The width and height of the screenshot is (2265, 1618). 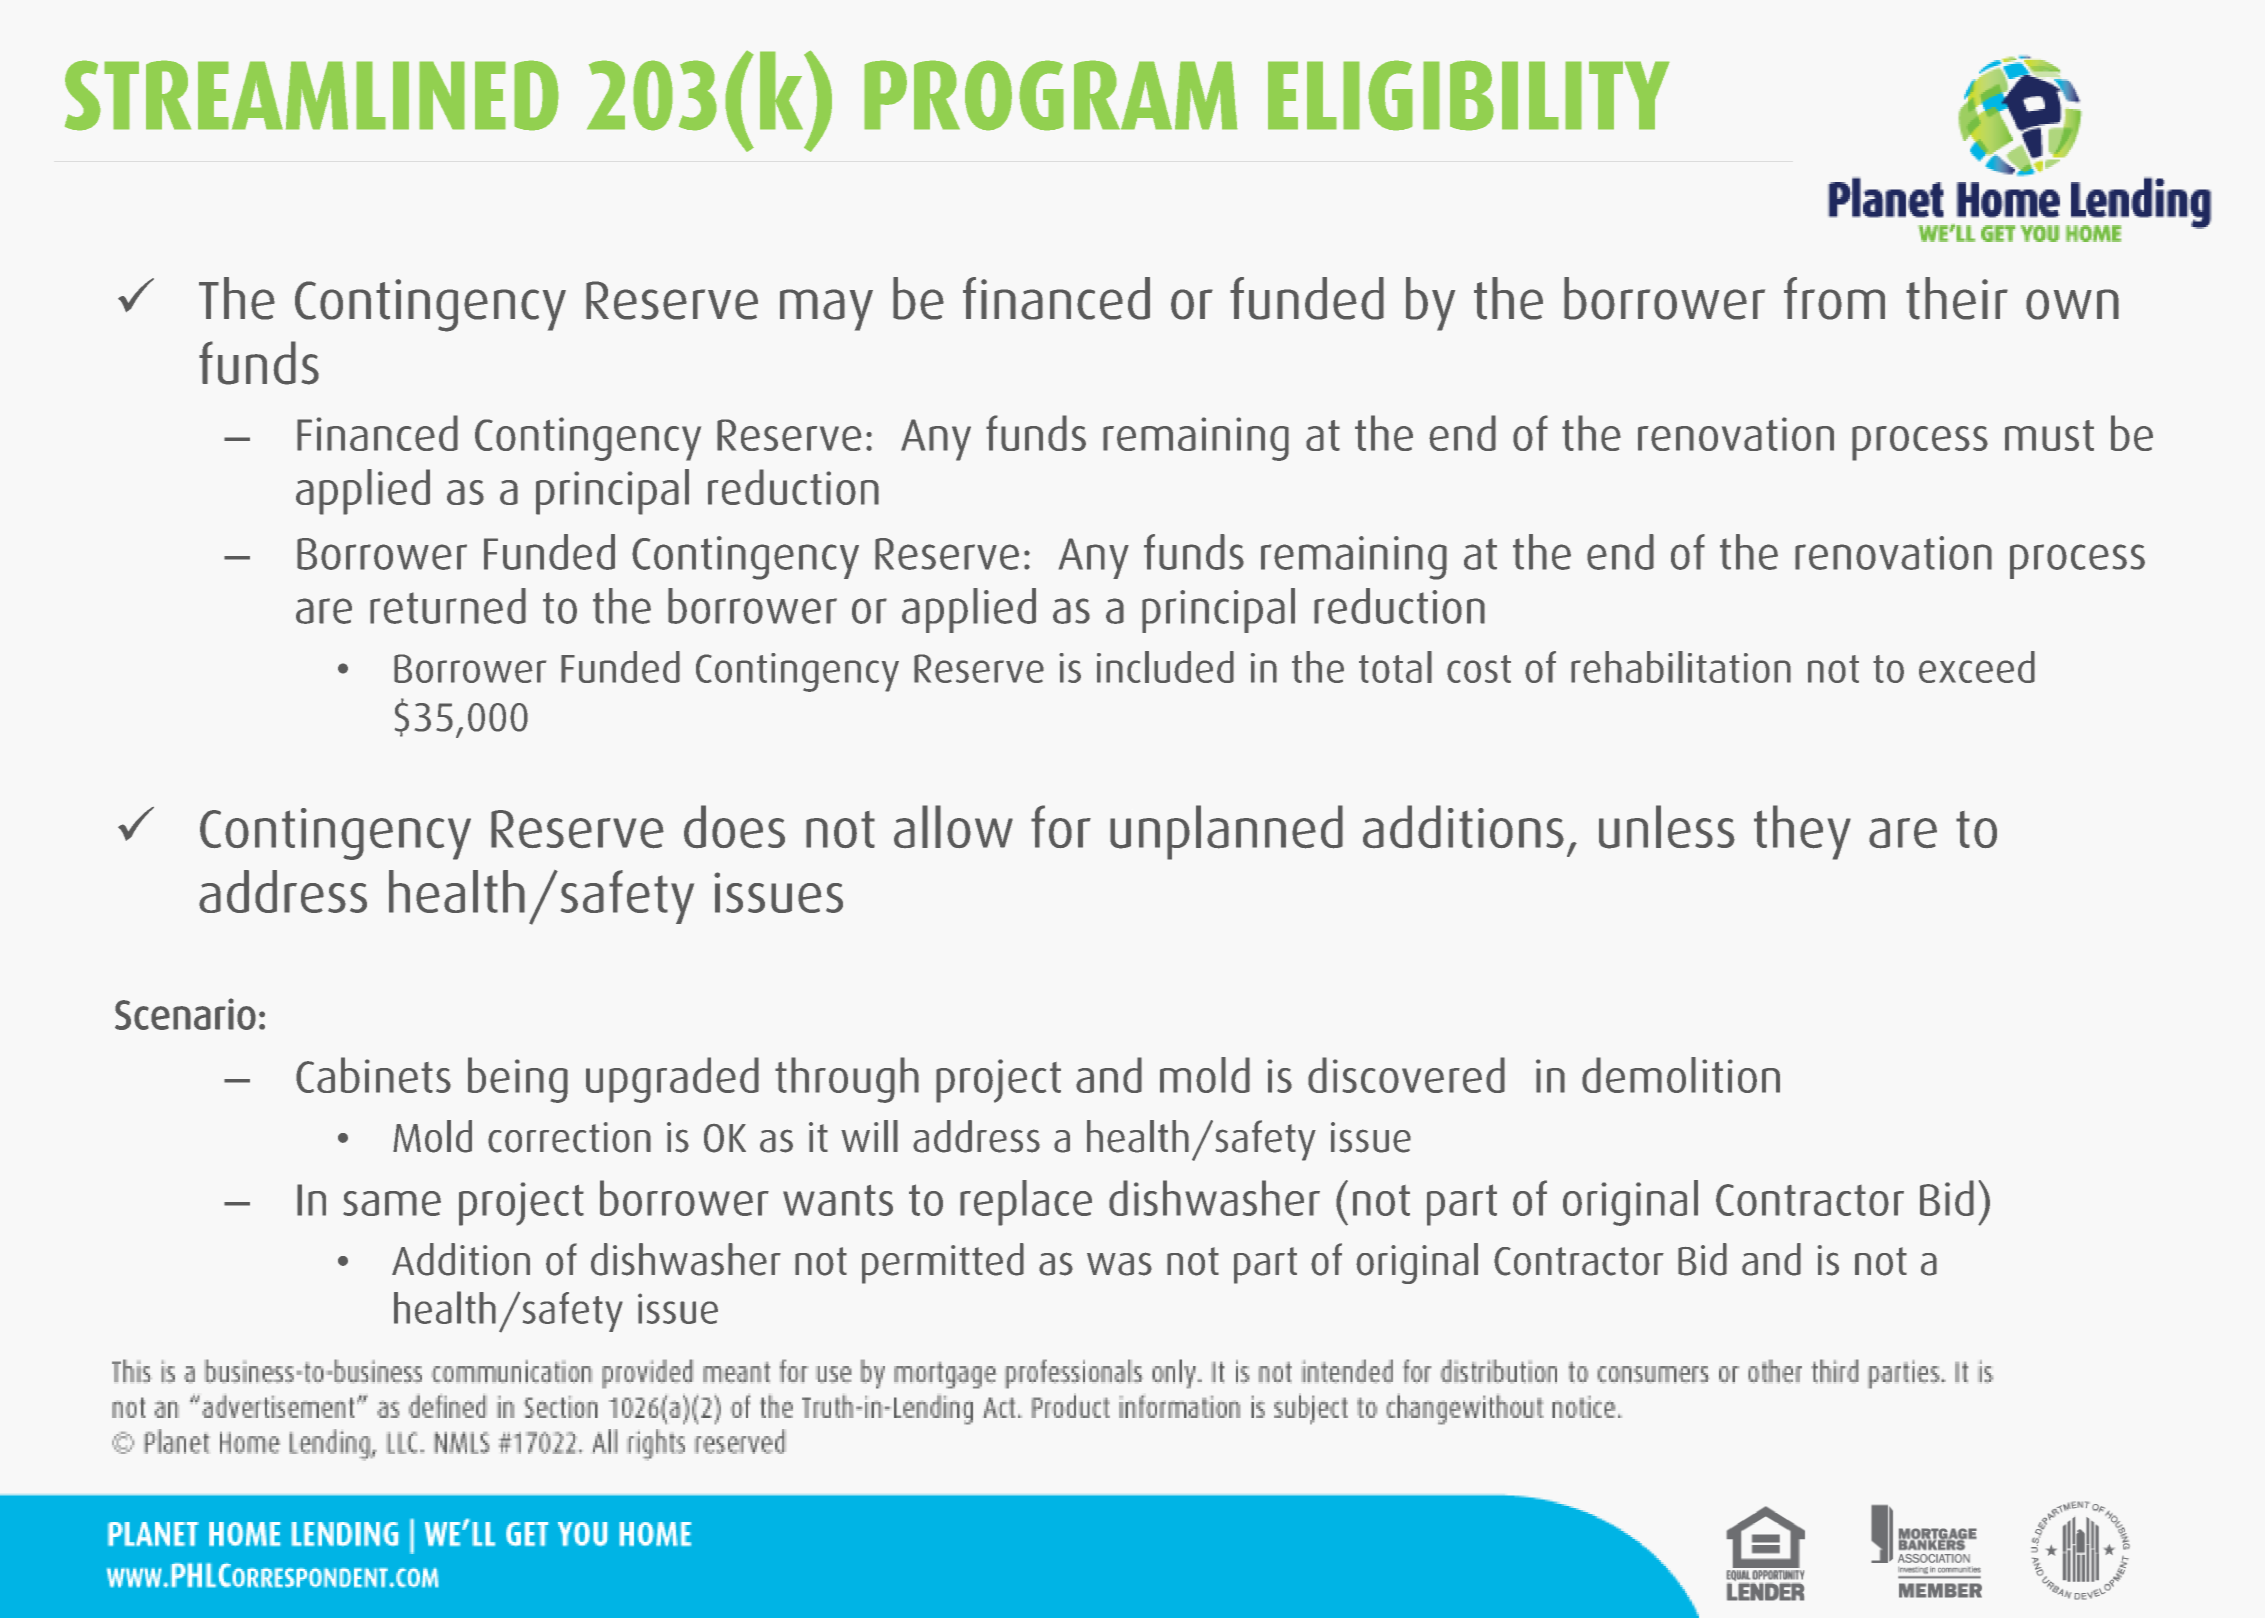 What do you see at coordinates (1681, 1075) in the screenshot?
I see `demolition` at bounding box center [1681, 1075].
